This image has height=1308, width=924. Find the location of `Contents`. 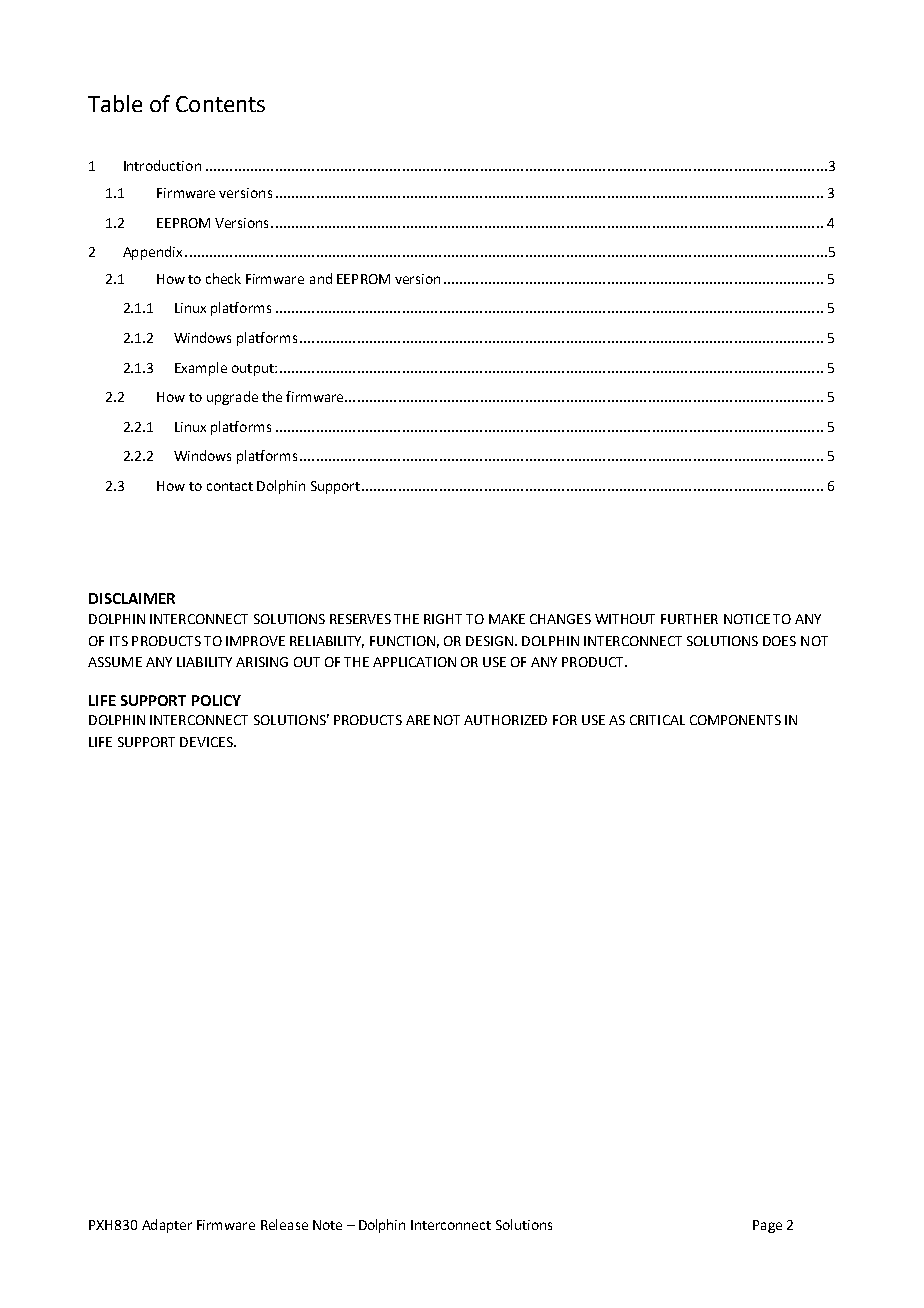

Contents is located at coordinates (220, 104).
